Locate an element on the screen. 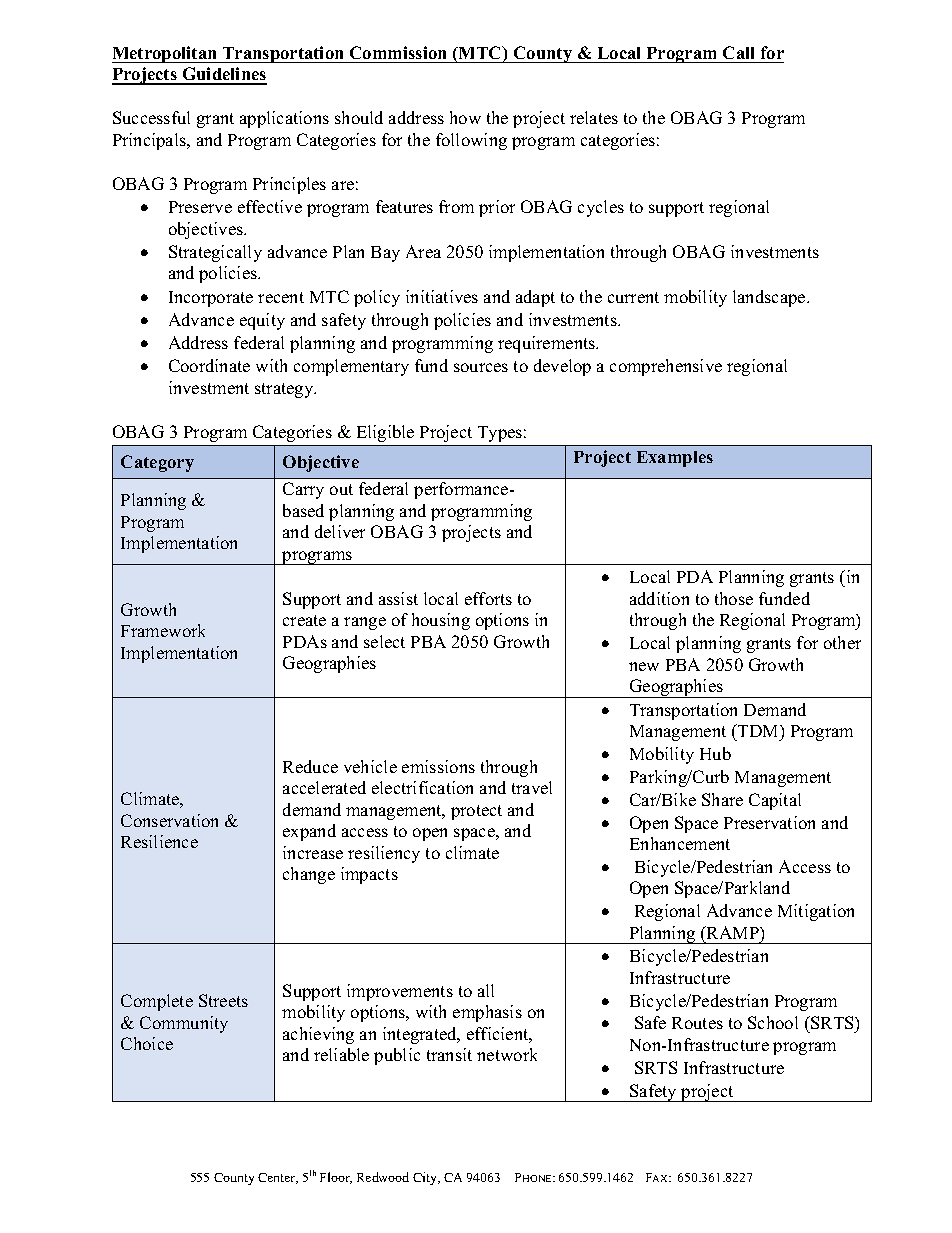  School is located at coordinates (773, 1022).
